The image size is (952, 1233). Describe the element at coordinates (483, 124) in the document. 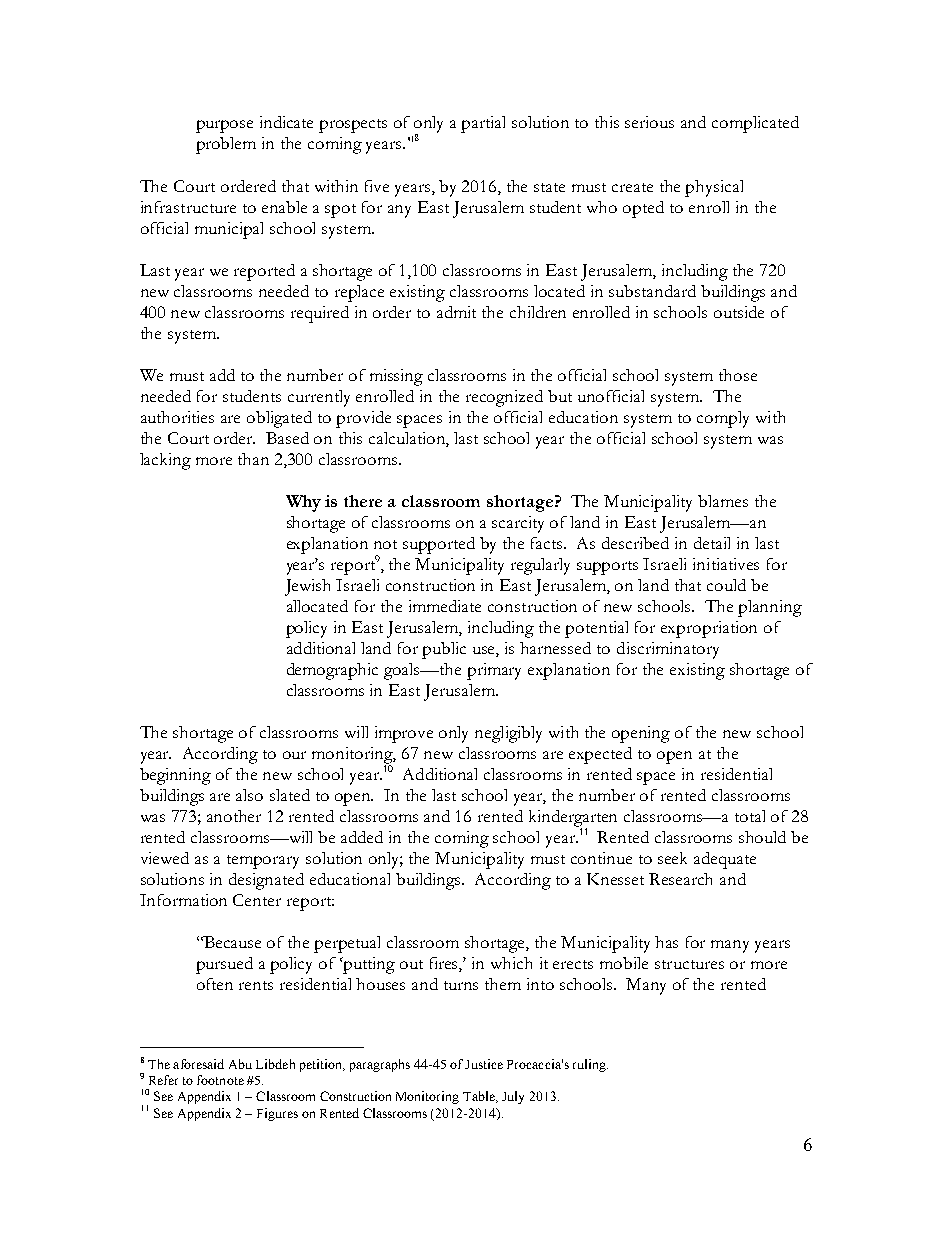

I see `partial` at that location.
